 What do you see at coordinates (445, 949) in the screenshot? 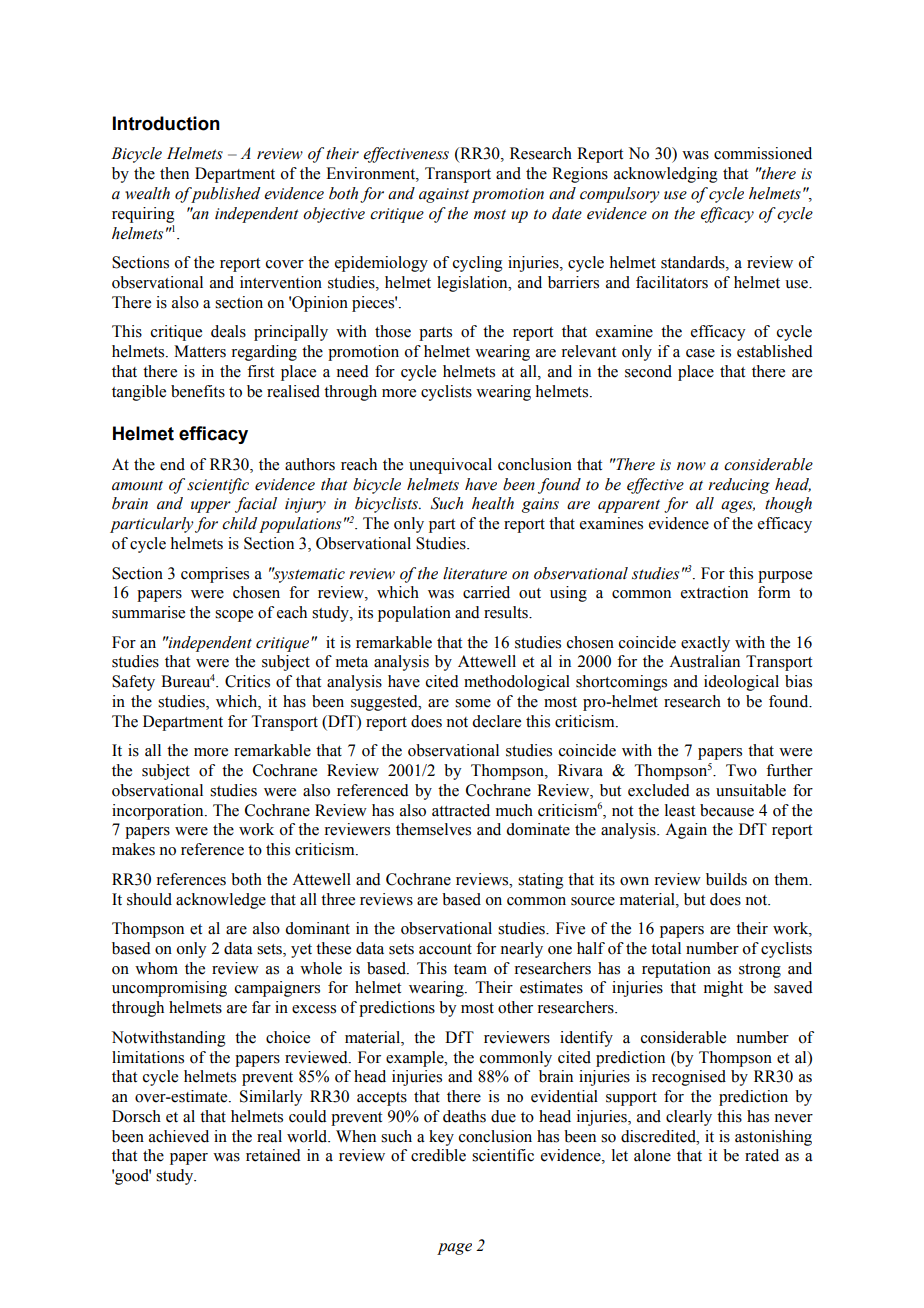
I see `account` at bounding box center [445, 949].
